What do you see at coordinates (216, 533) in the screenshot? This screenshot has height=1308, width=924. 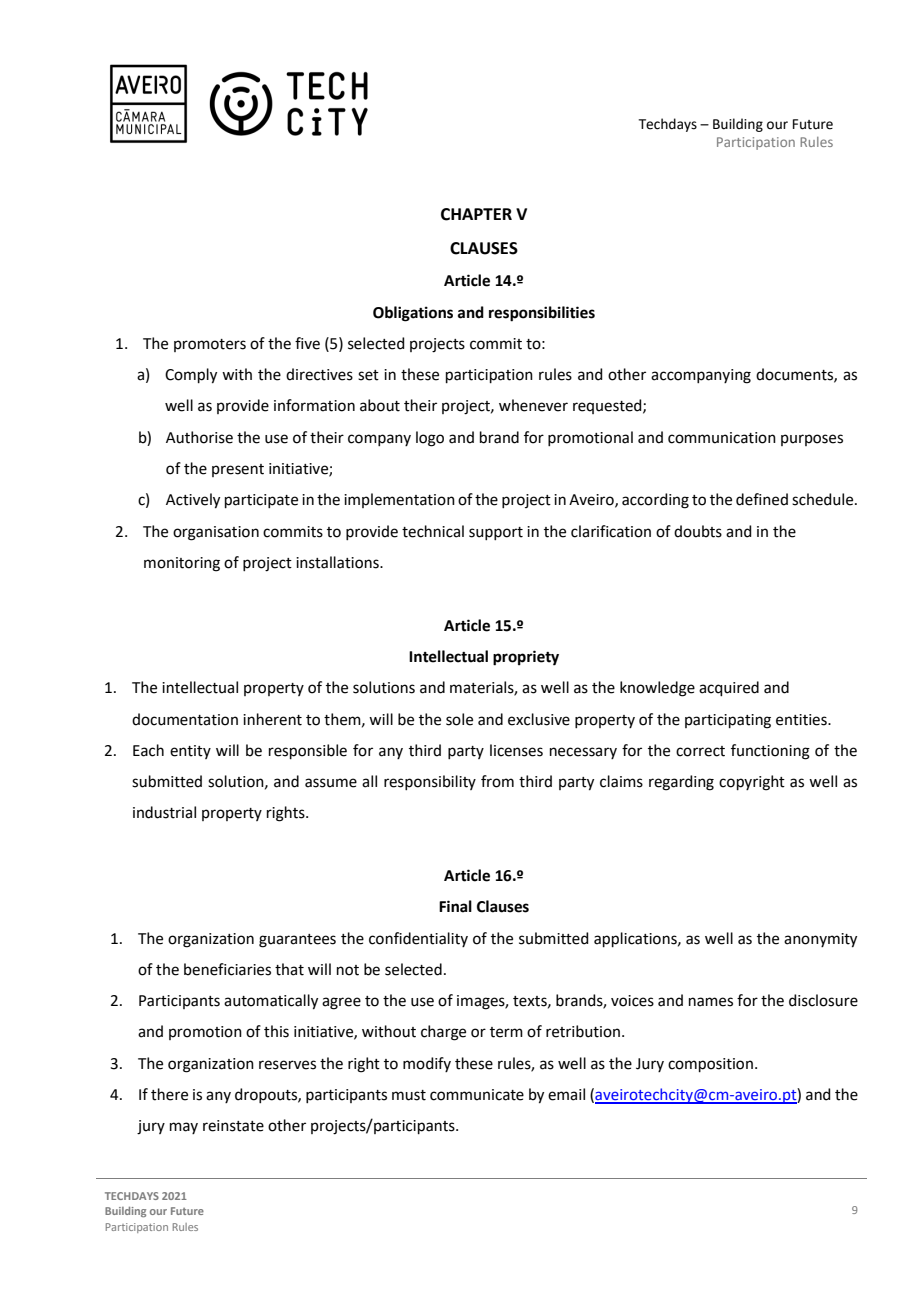 I see `organisation` at bounding box center [216, 533].
